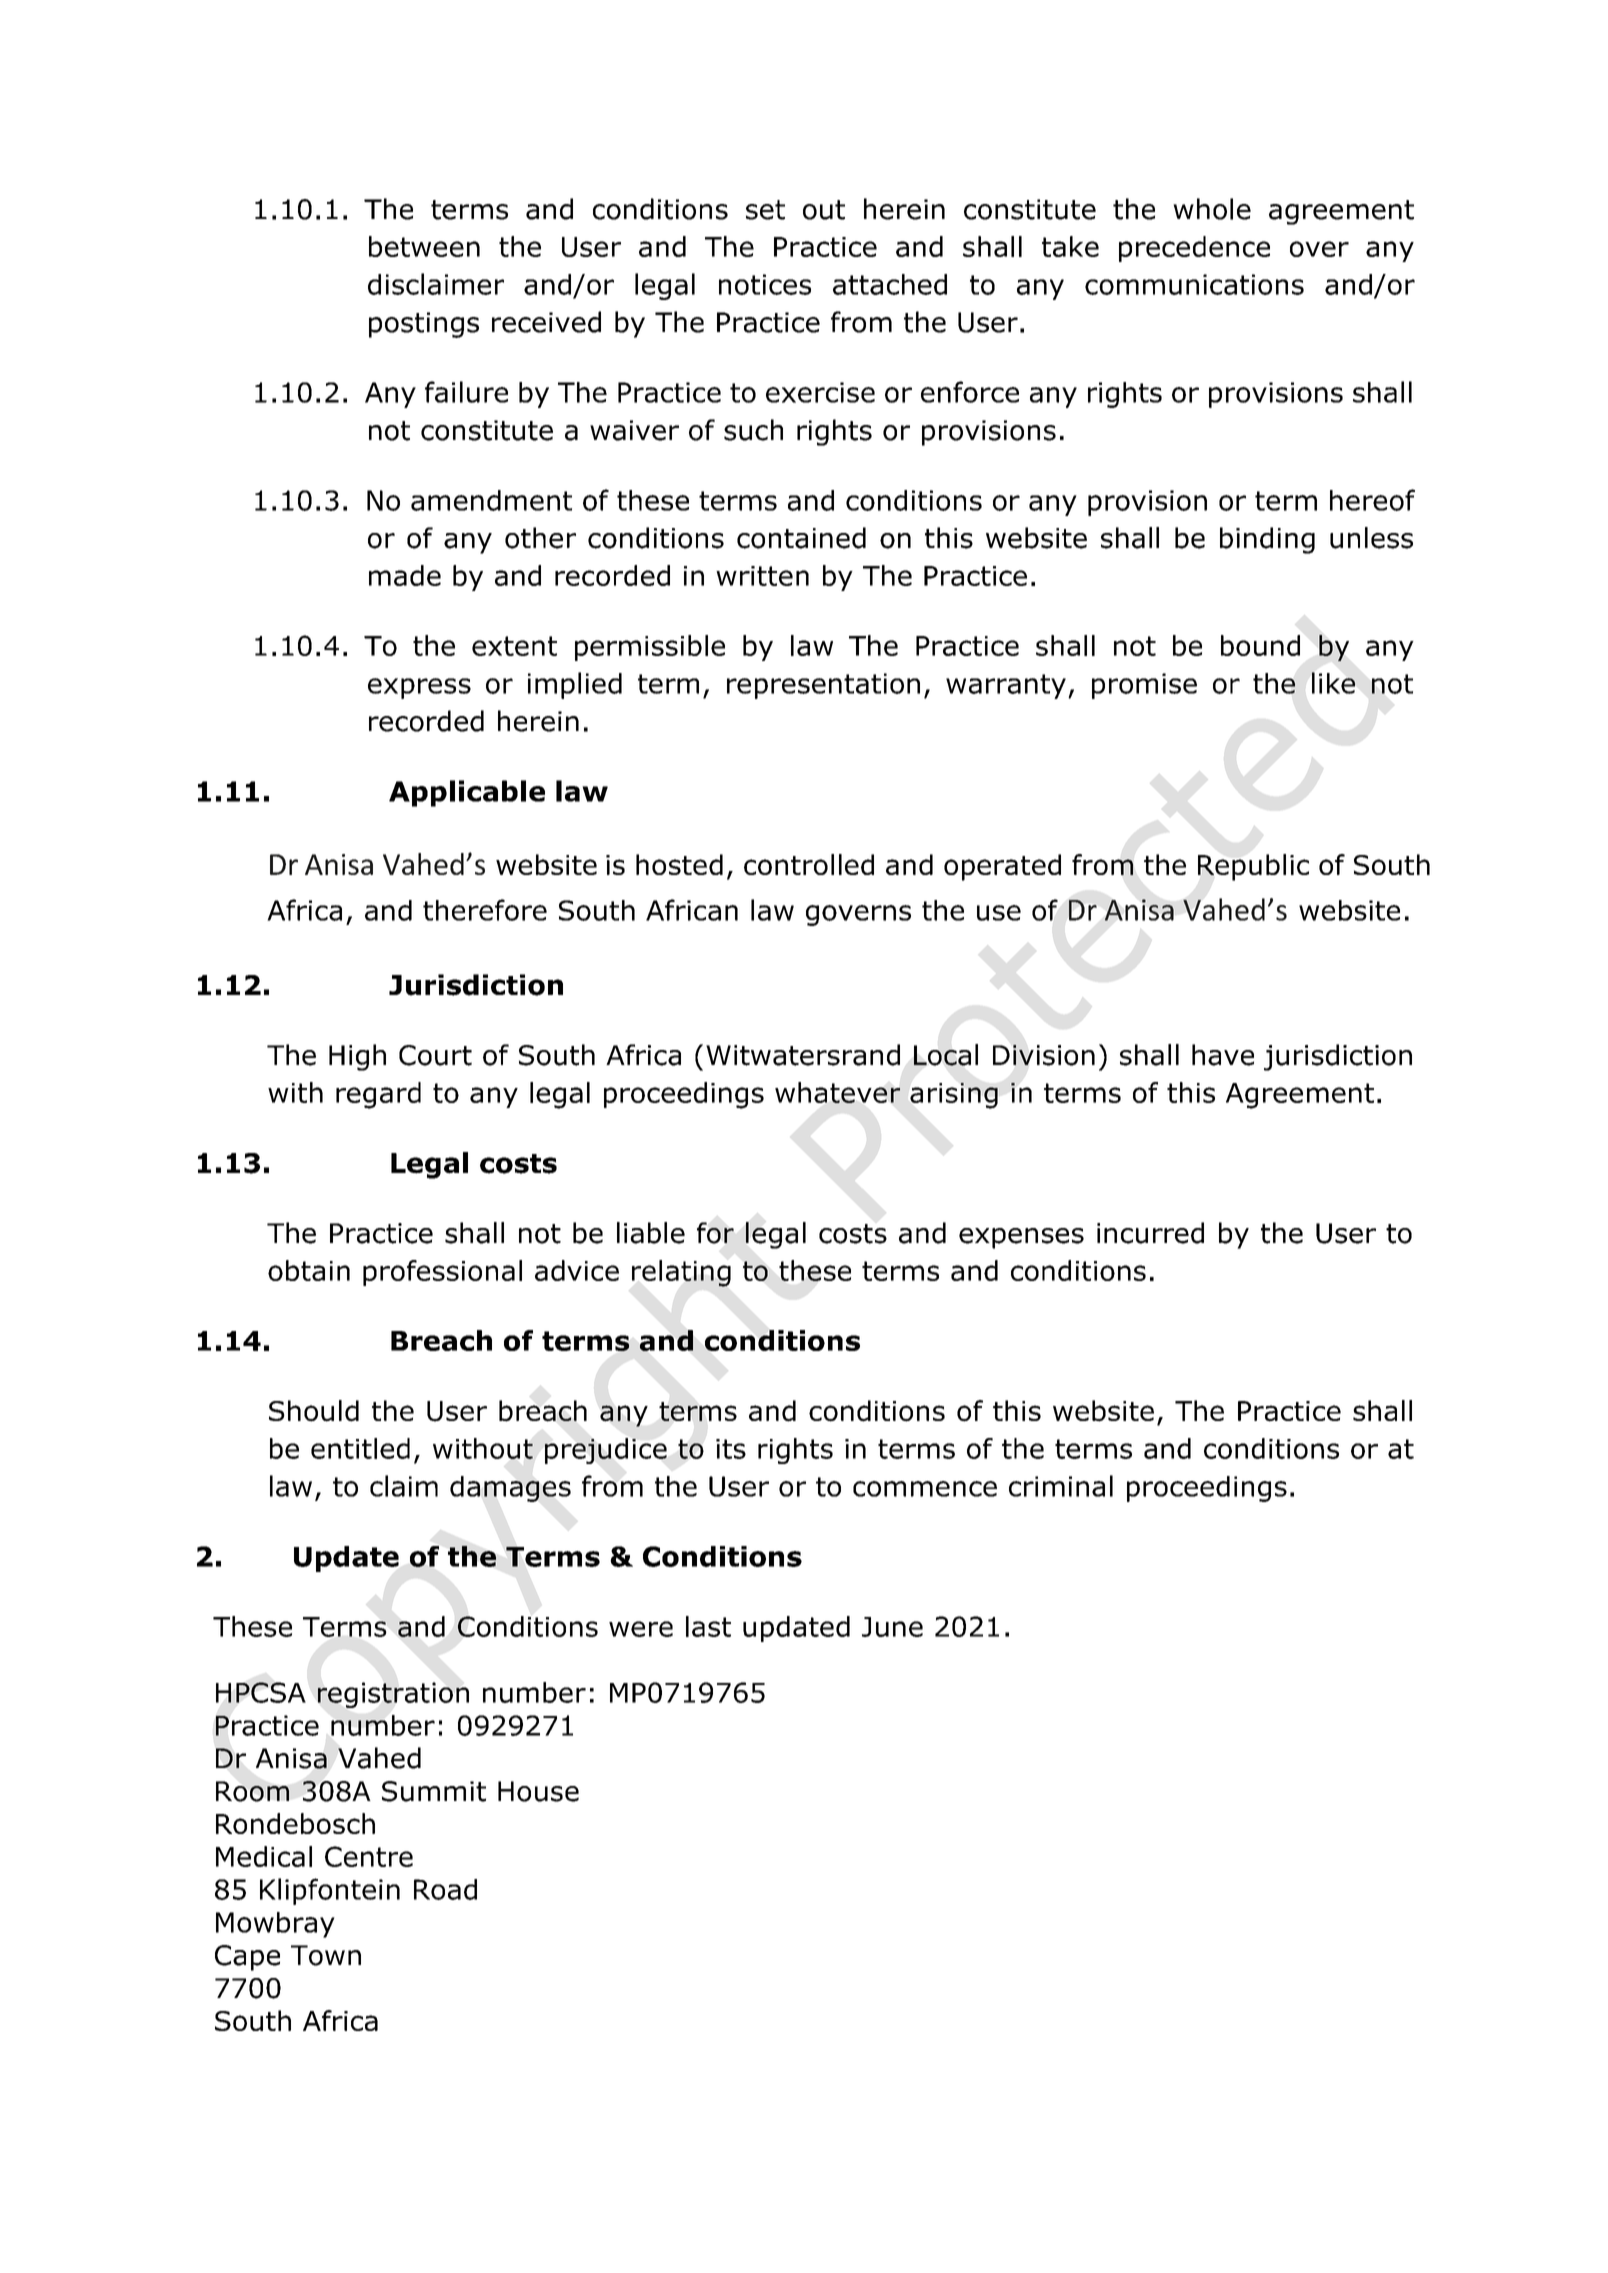 The height and width of the screenshot is (2273, 1608). I want to click on representation, so click(823, 686).
